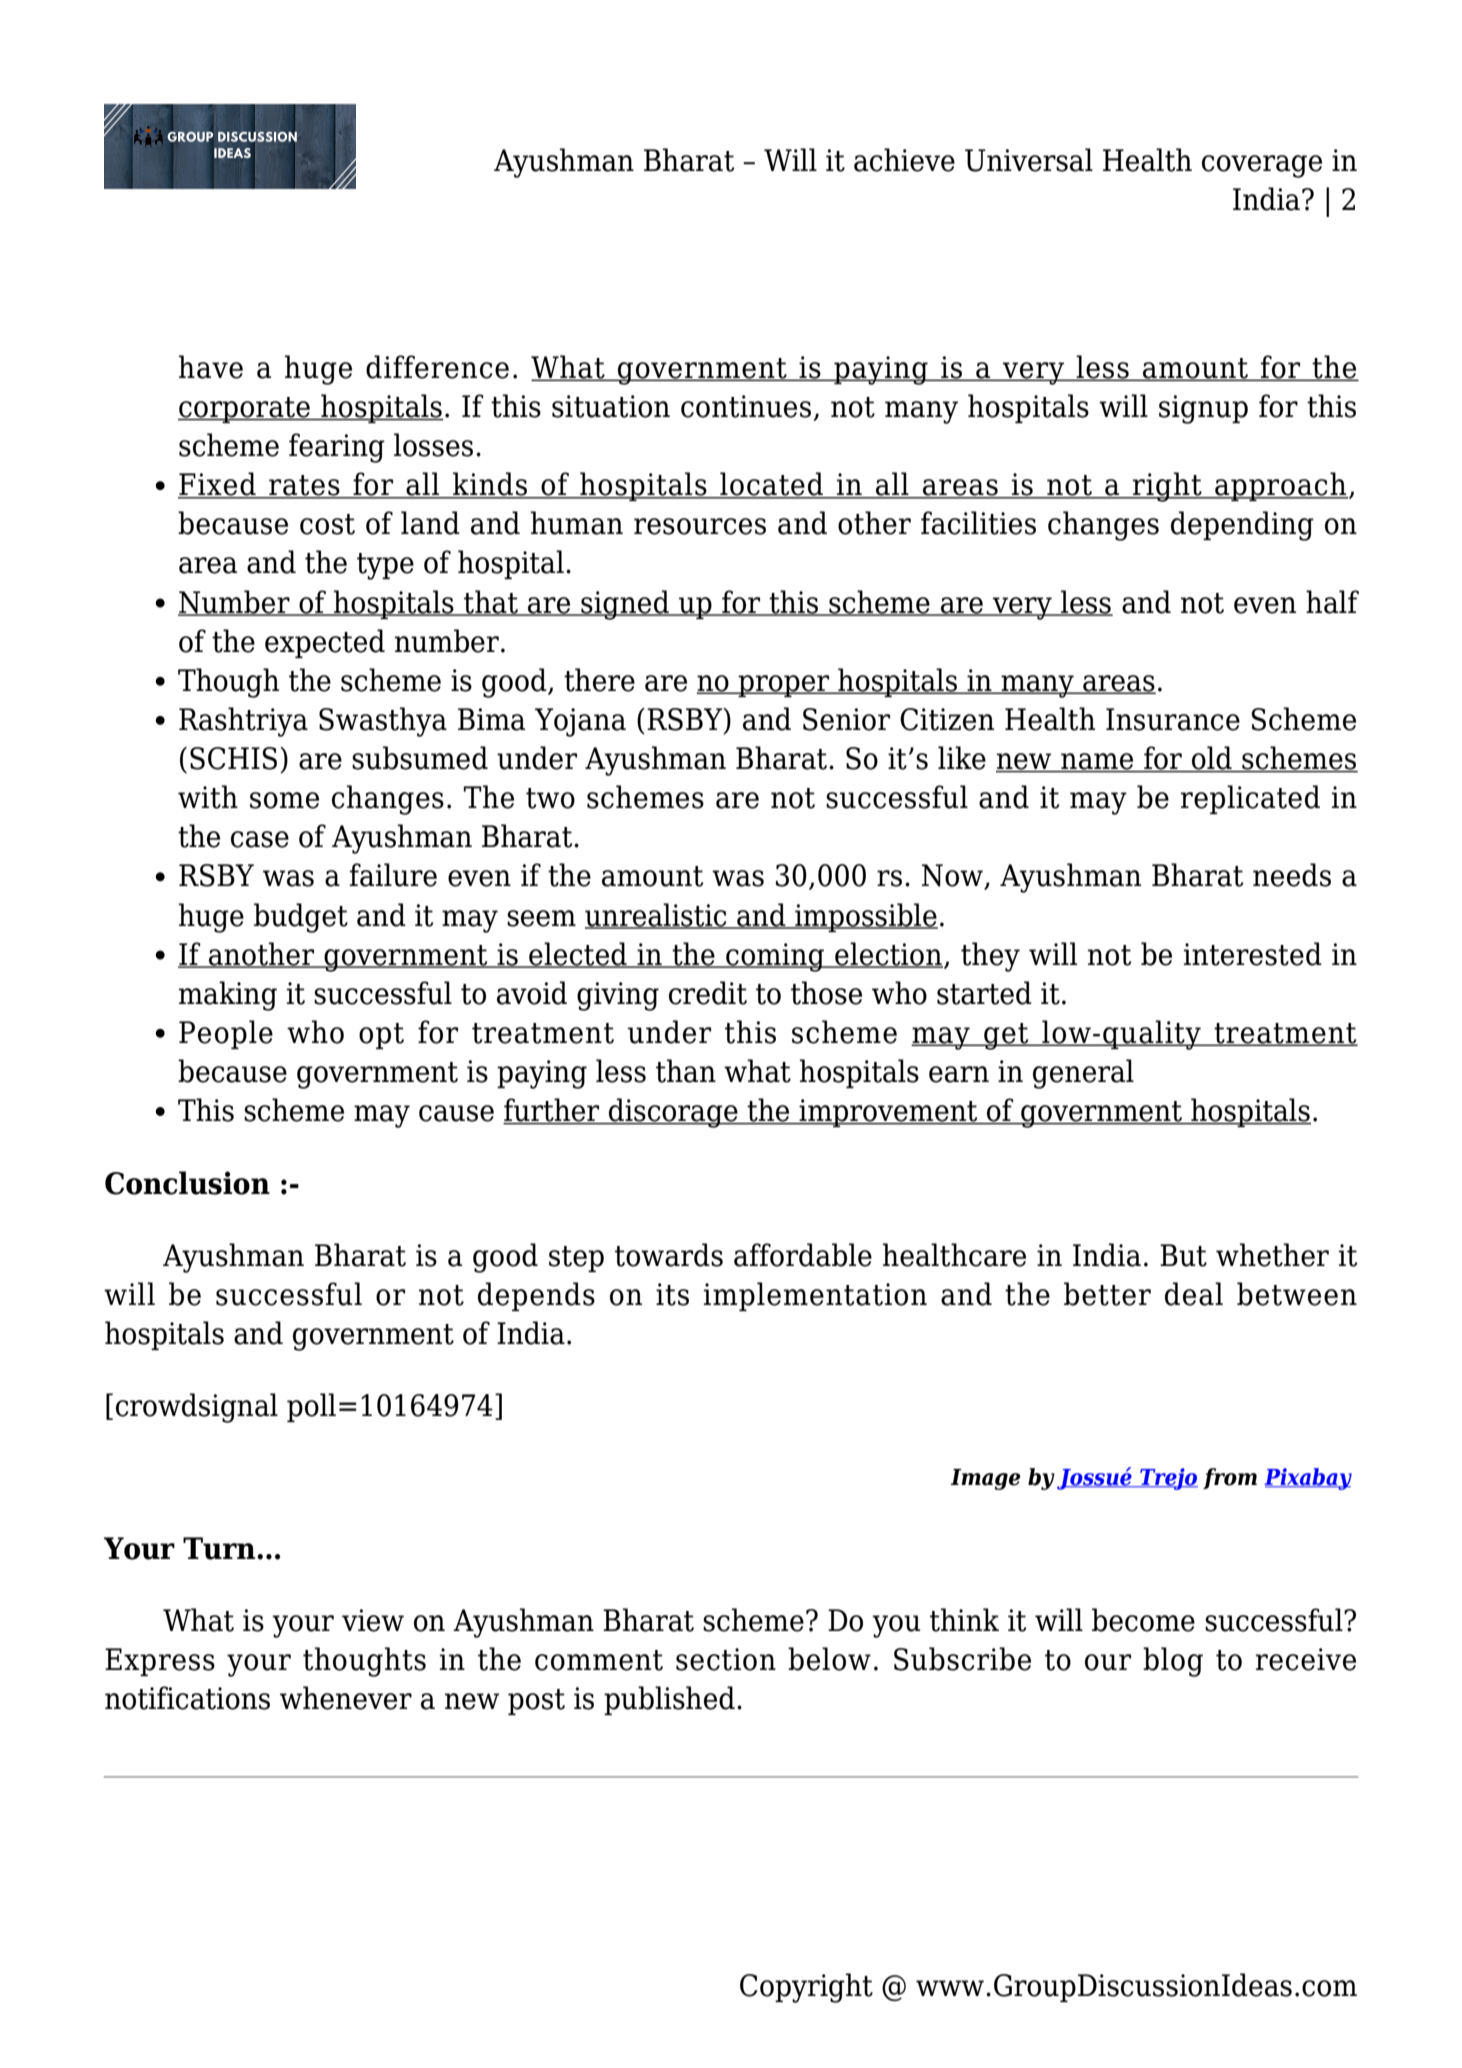 The height and width of the screenshot is (2068, 1462). Describe the element at coordinates (346, 1698) in the screenshot. I see `whenever` at that location.
